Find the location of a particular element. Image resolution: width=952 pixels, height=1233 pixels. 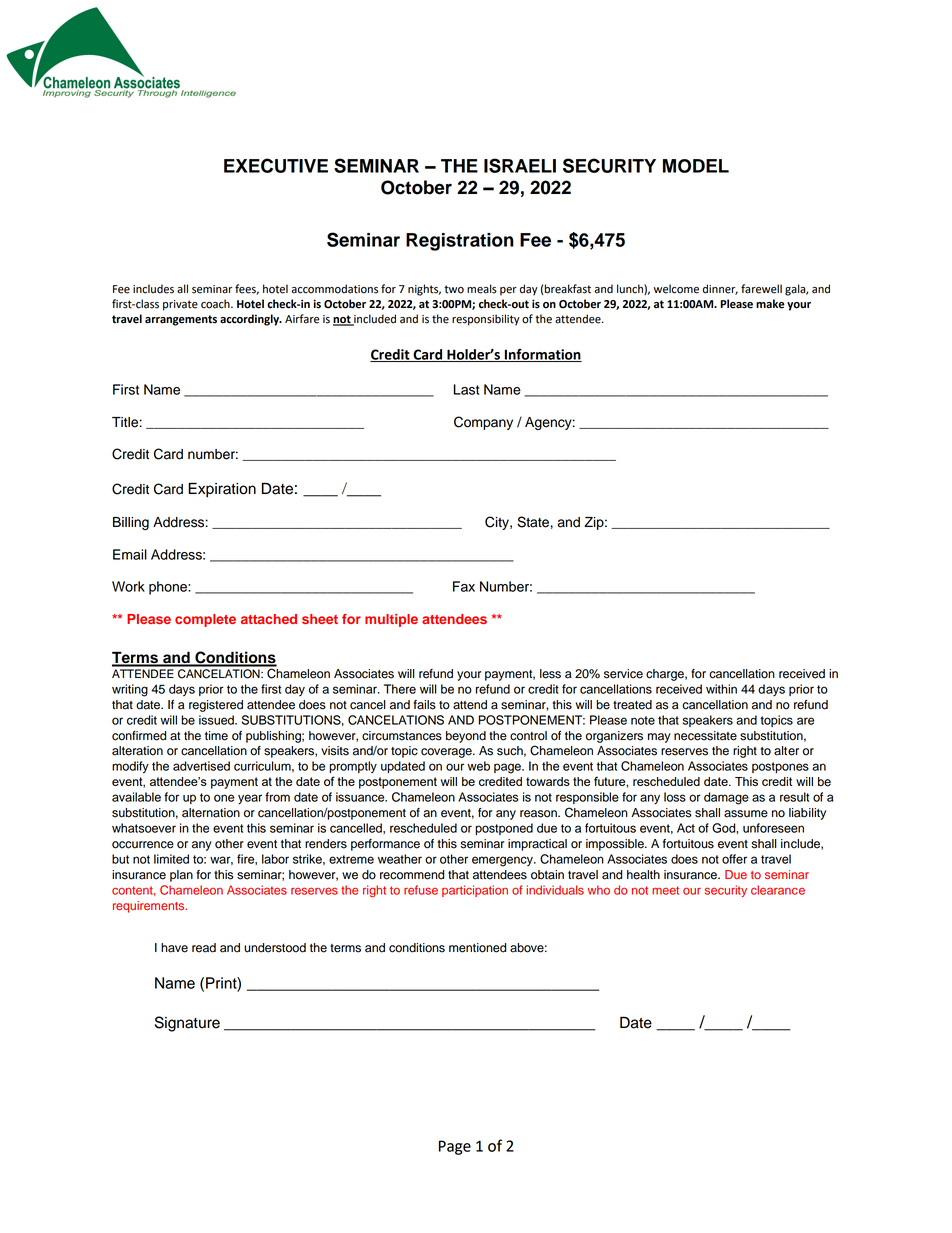

complete is located at coordinates (205, 620).
